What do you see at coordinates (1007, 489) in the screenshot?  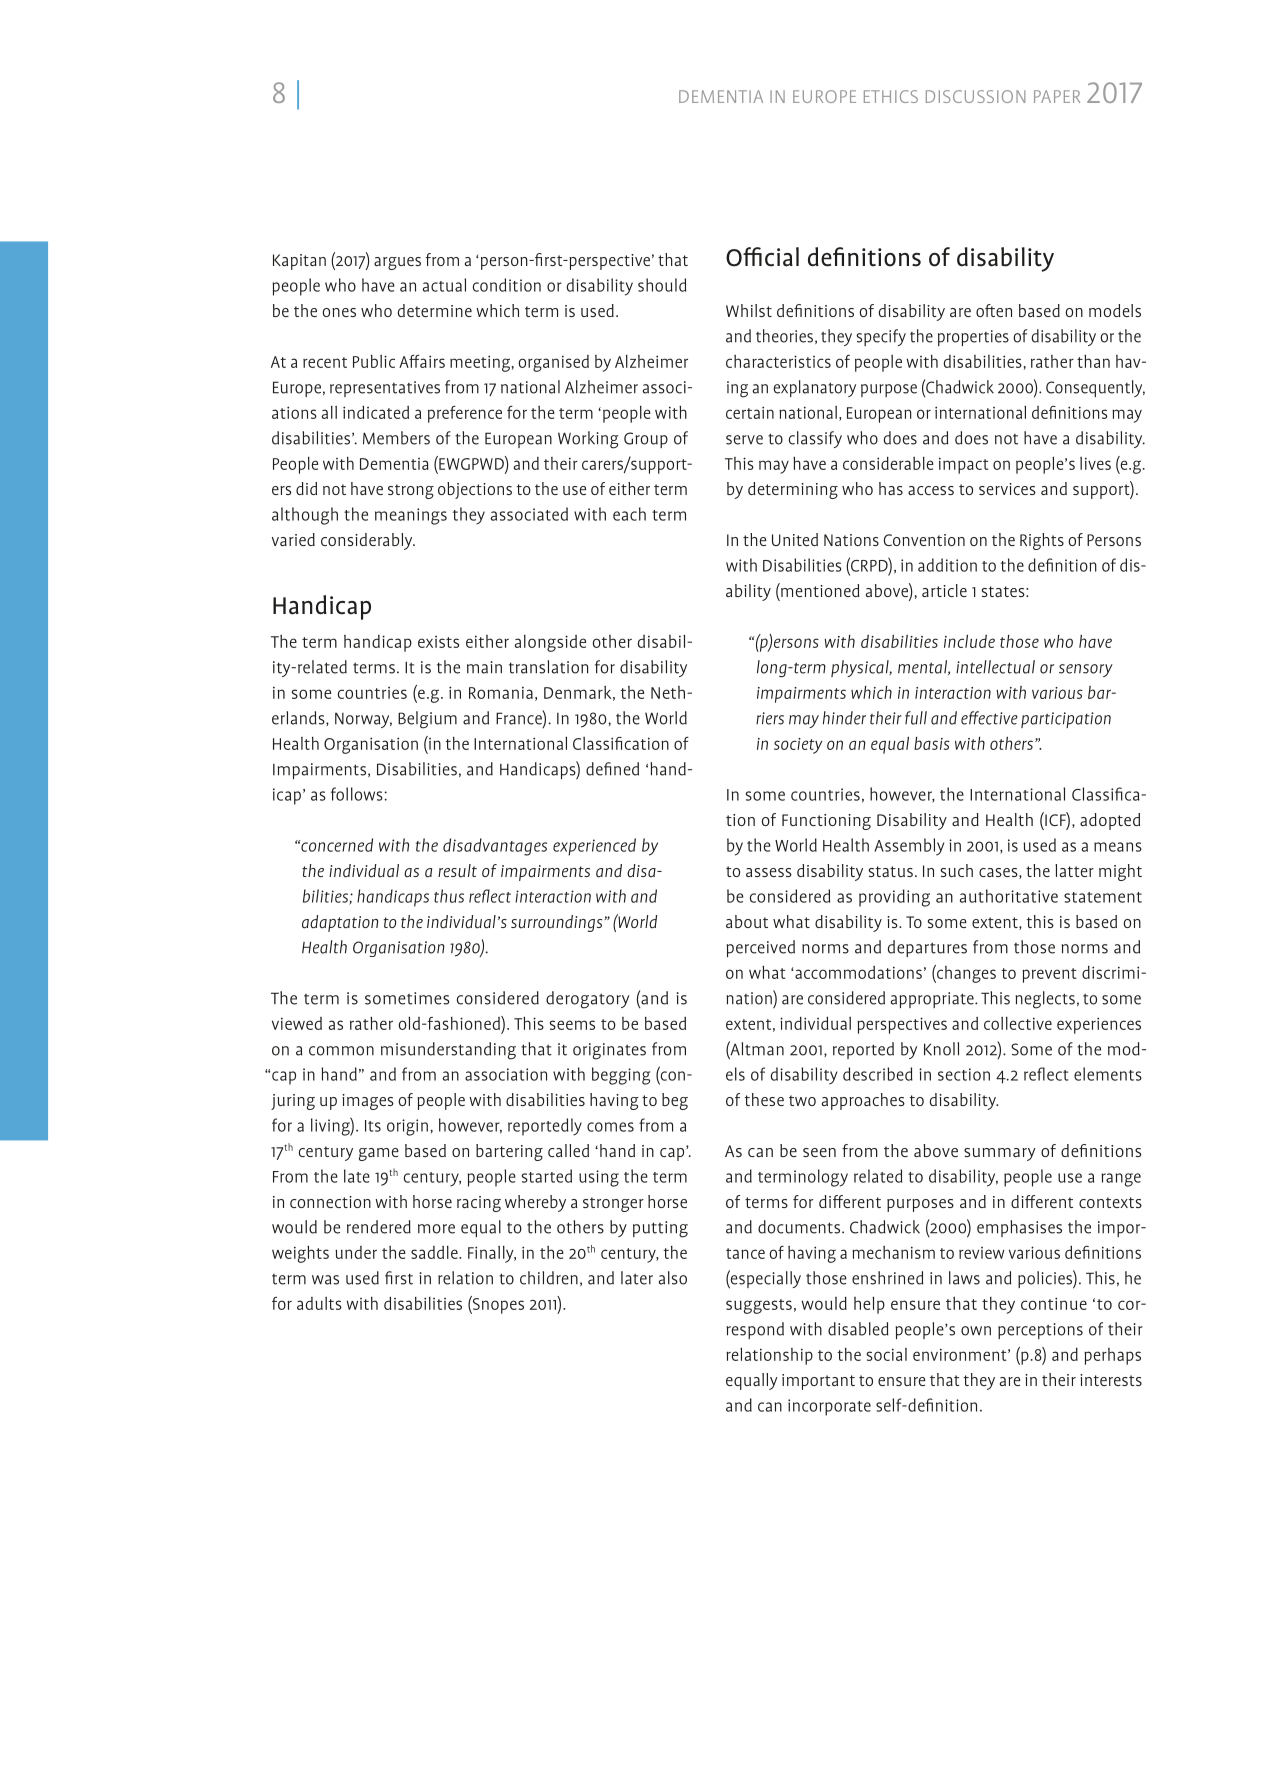 I see `services` at bounding box center [1007, 489].
